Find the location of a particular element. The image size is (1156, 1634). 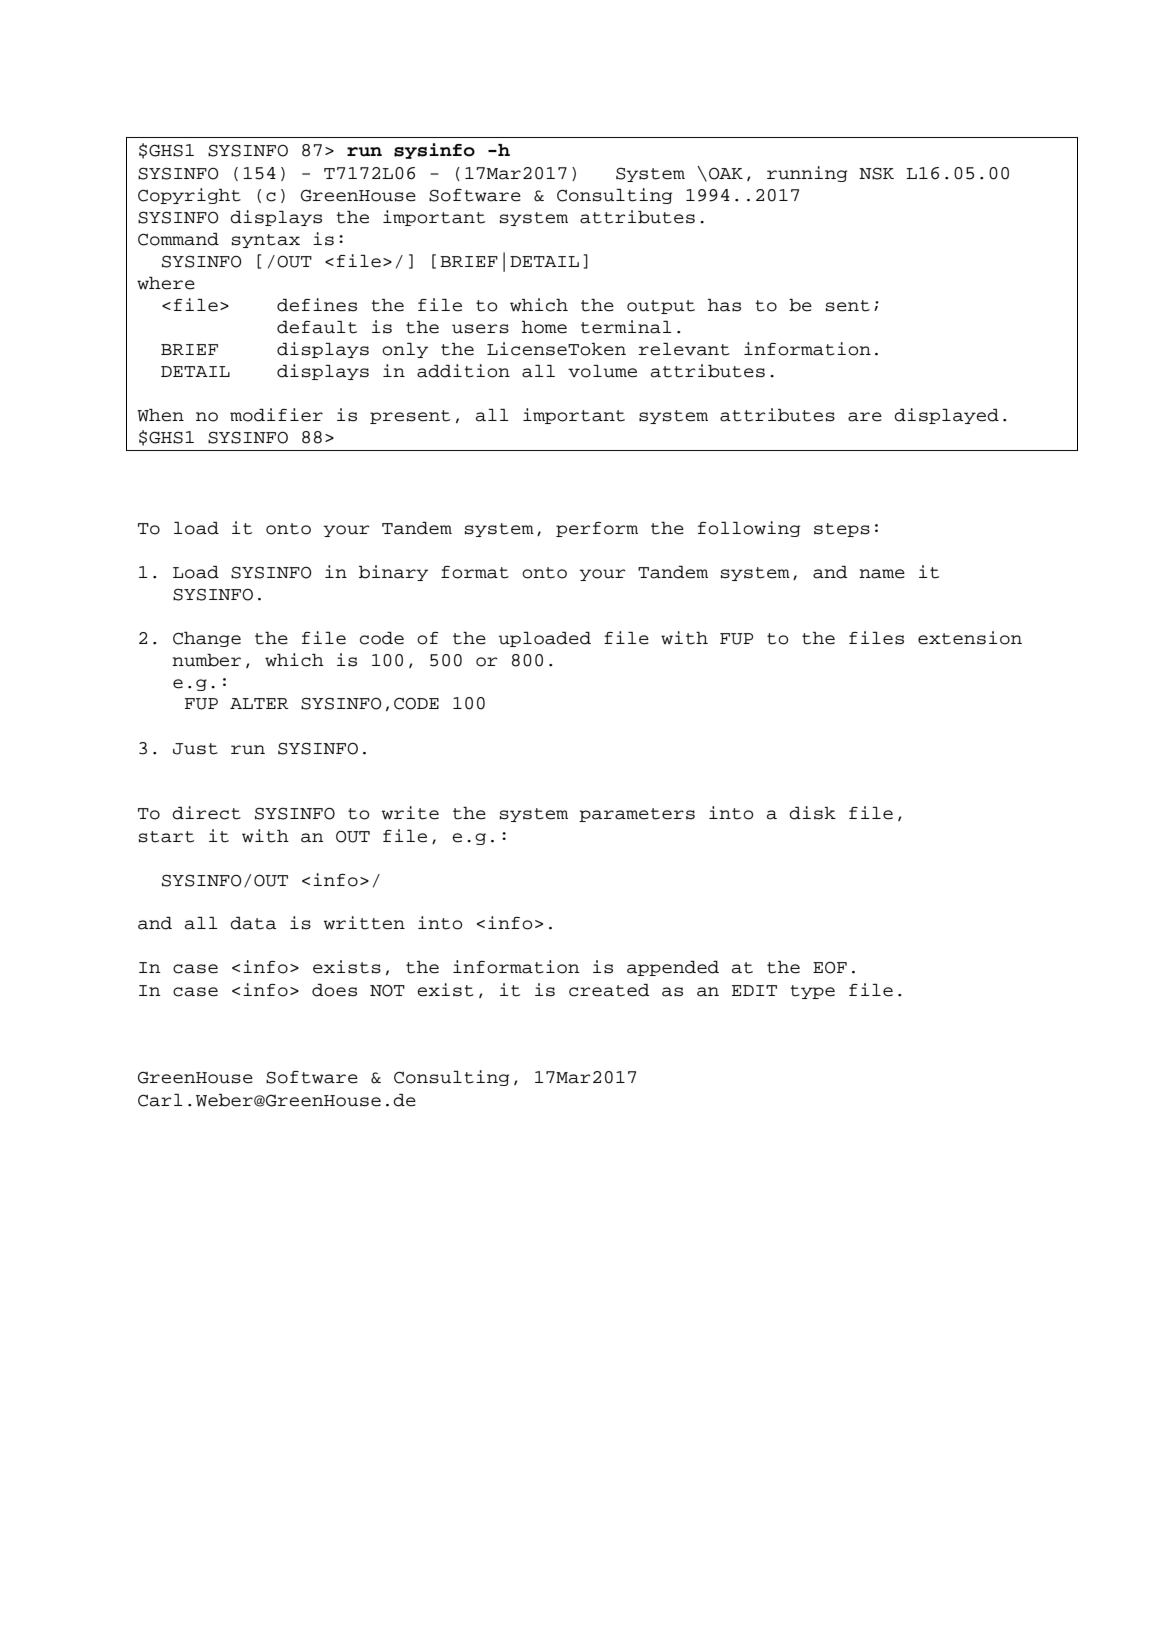

NSK is located at coordinates (876, 174).
